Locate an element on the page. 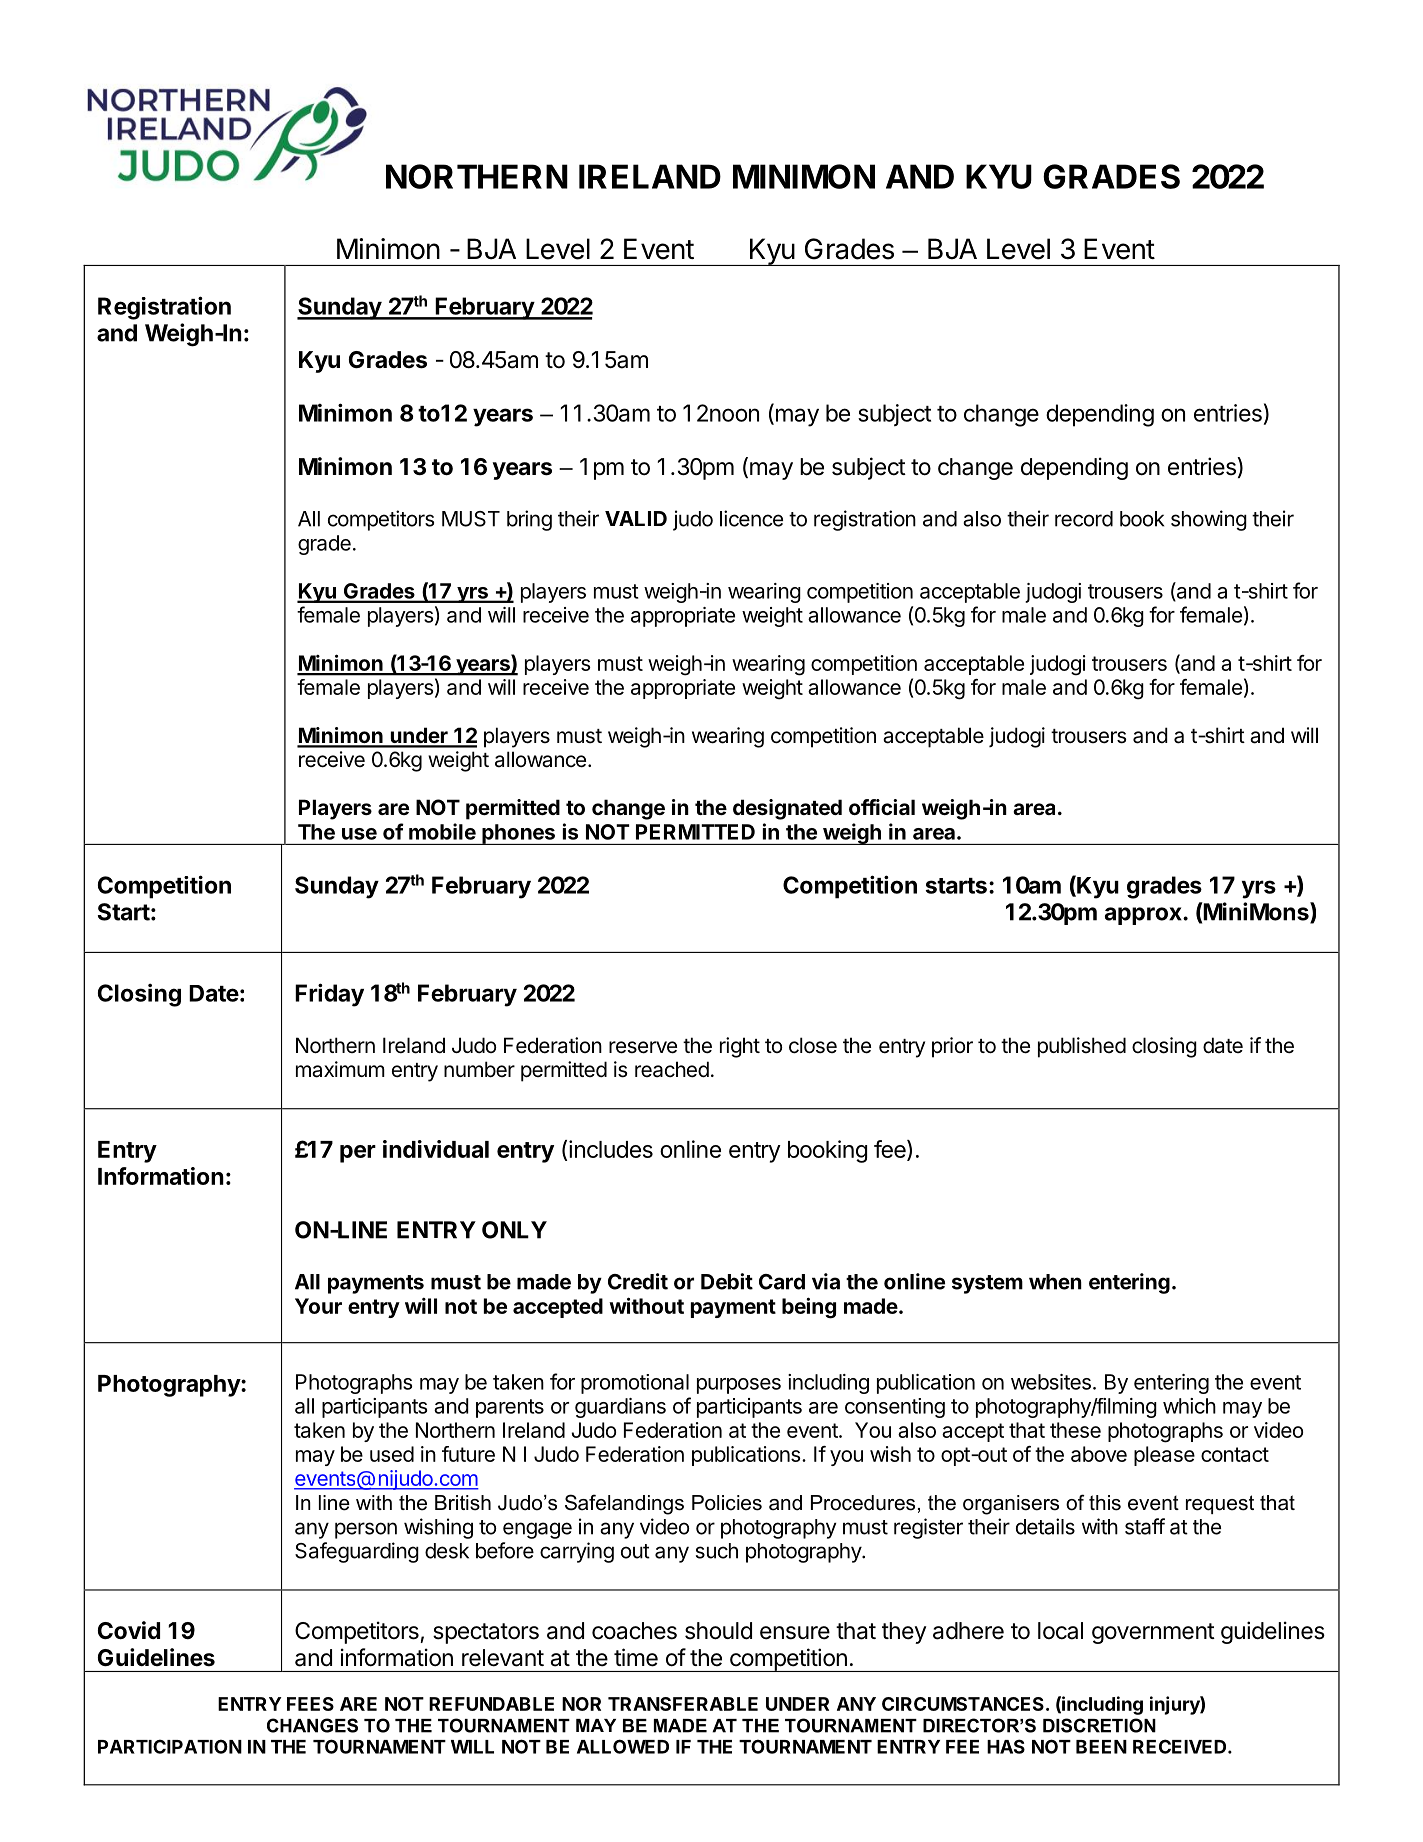 Image resolution: width=1423 pixels, height=1842 pixels. Policies is located at coordinates (727, 1503).
